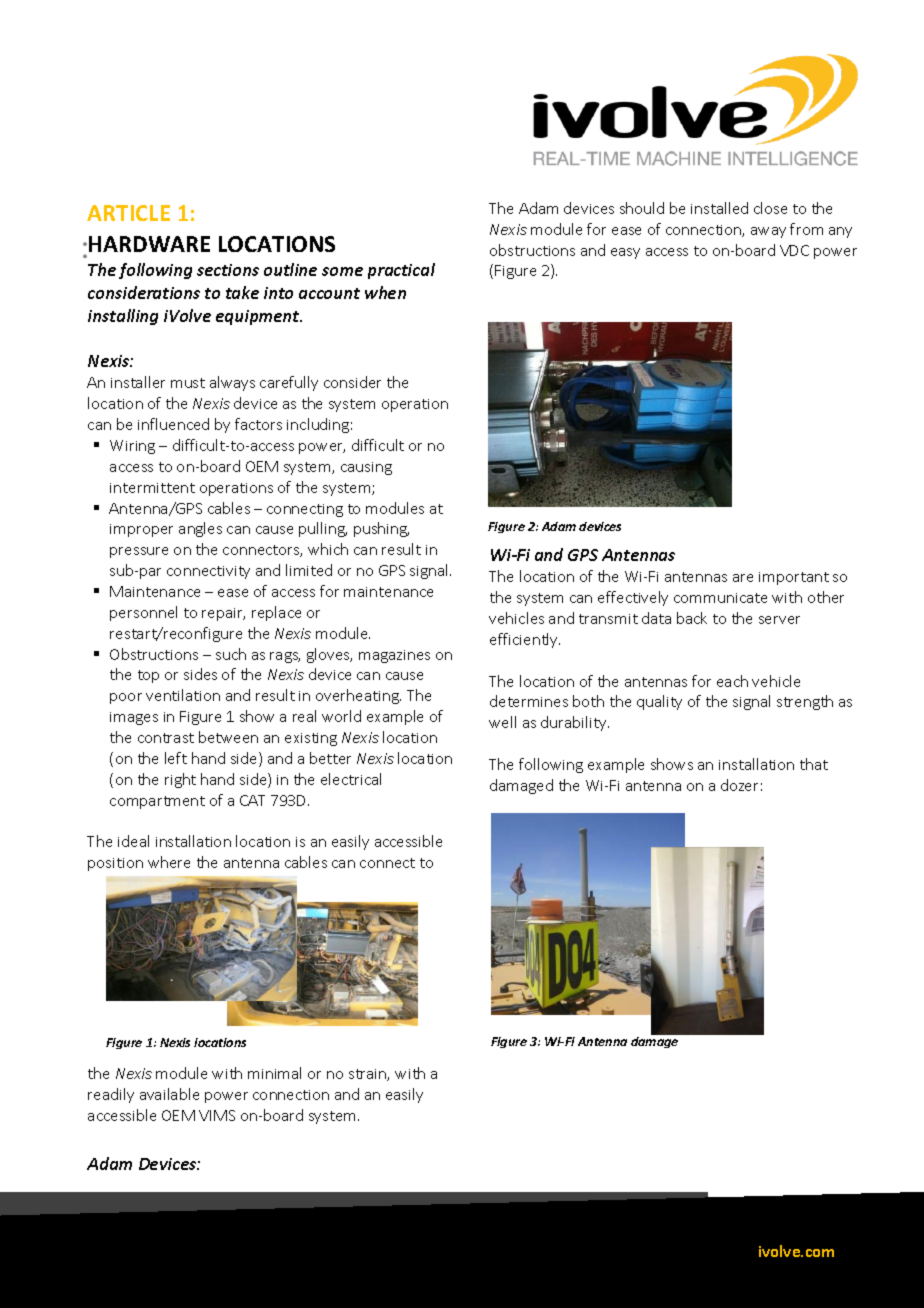  Describe the element at coordinates (149, 244) in the page. I see `HARDWARE` at that location.
